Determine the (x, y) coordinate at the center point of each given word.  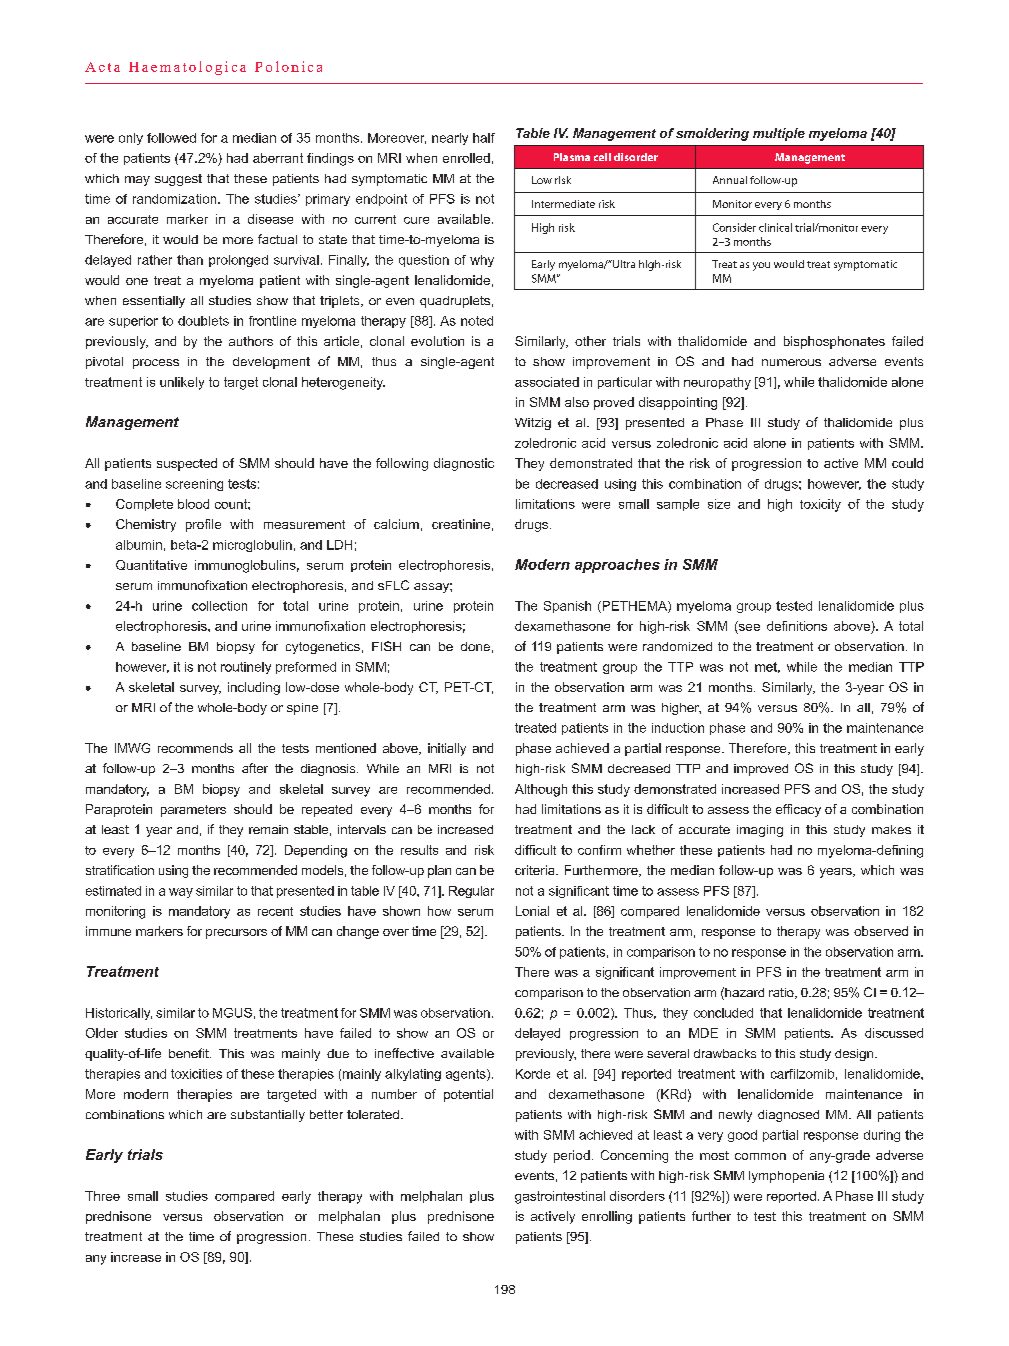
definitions (797, 626)
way (181, 893)
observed (881, 931)
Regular (471, 892)
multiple (779, 134)
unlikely (182, 383)
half (484, 138)
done (475, 646)
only (131, 139)
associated (547, 382)
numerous (791, 362)
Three (102, 1196)
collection (219, 606)
